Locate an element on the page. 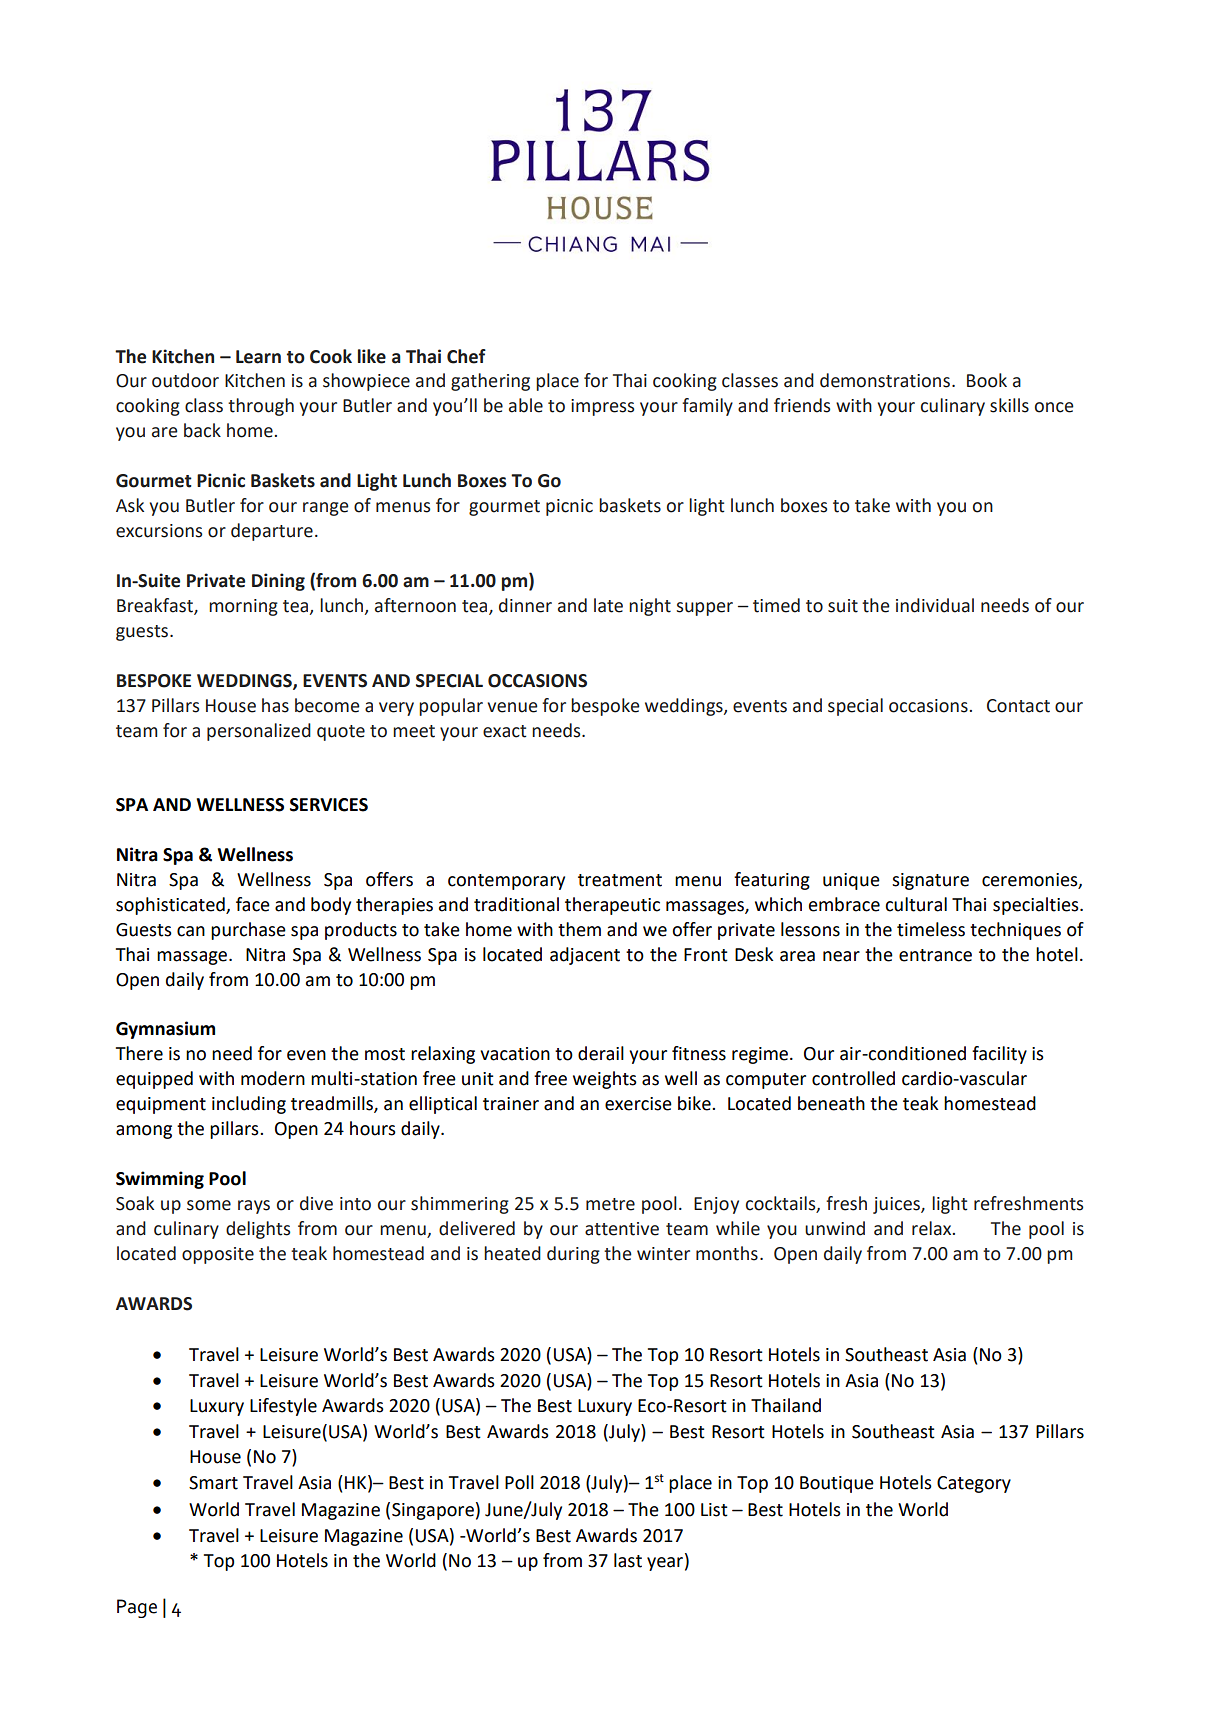  impress is located at coordinates (602, 407).
